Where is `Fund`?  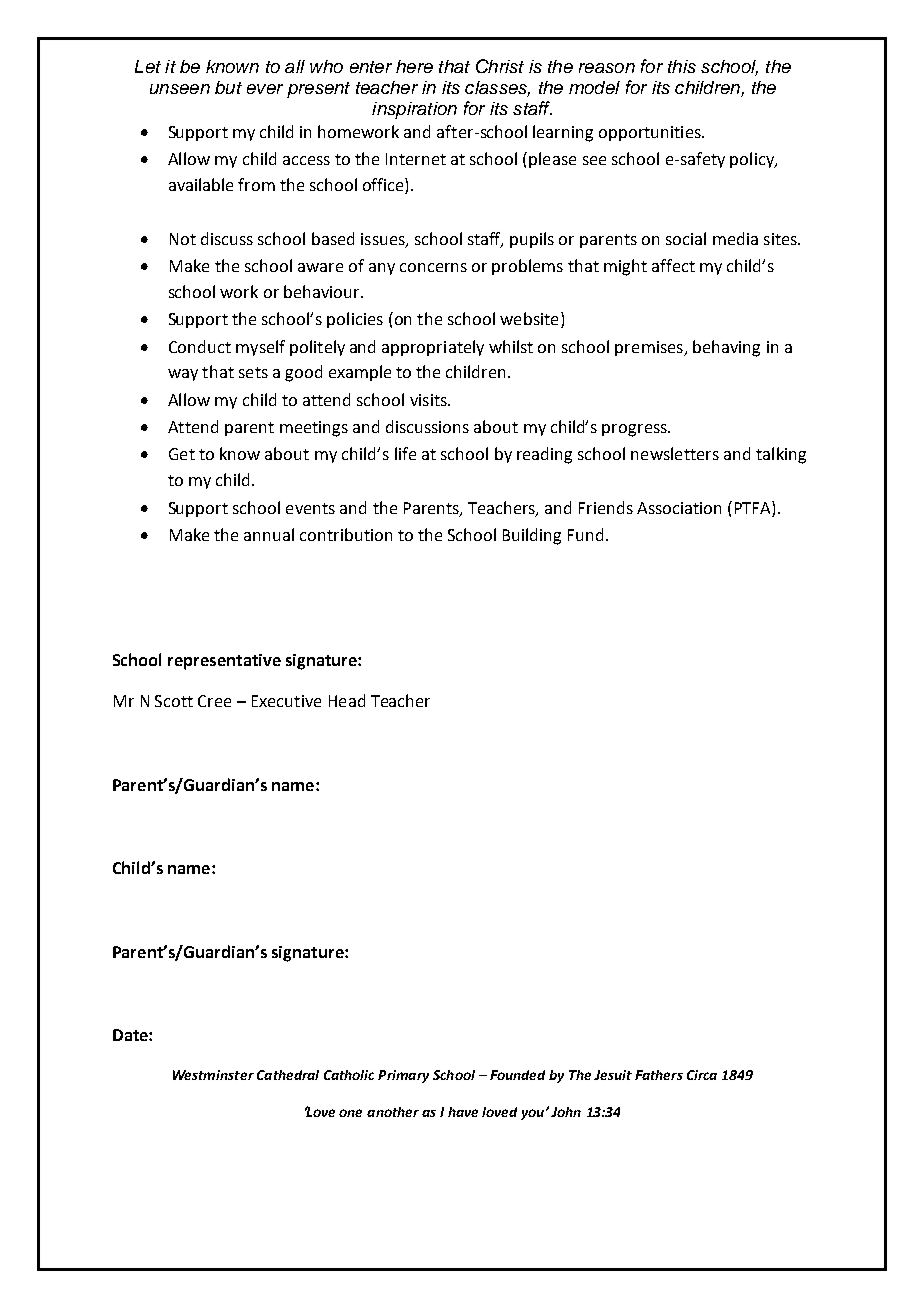
Fund is located at coordinates (585, 534).
